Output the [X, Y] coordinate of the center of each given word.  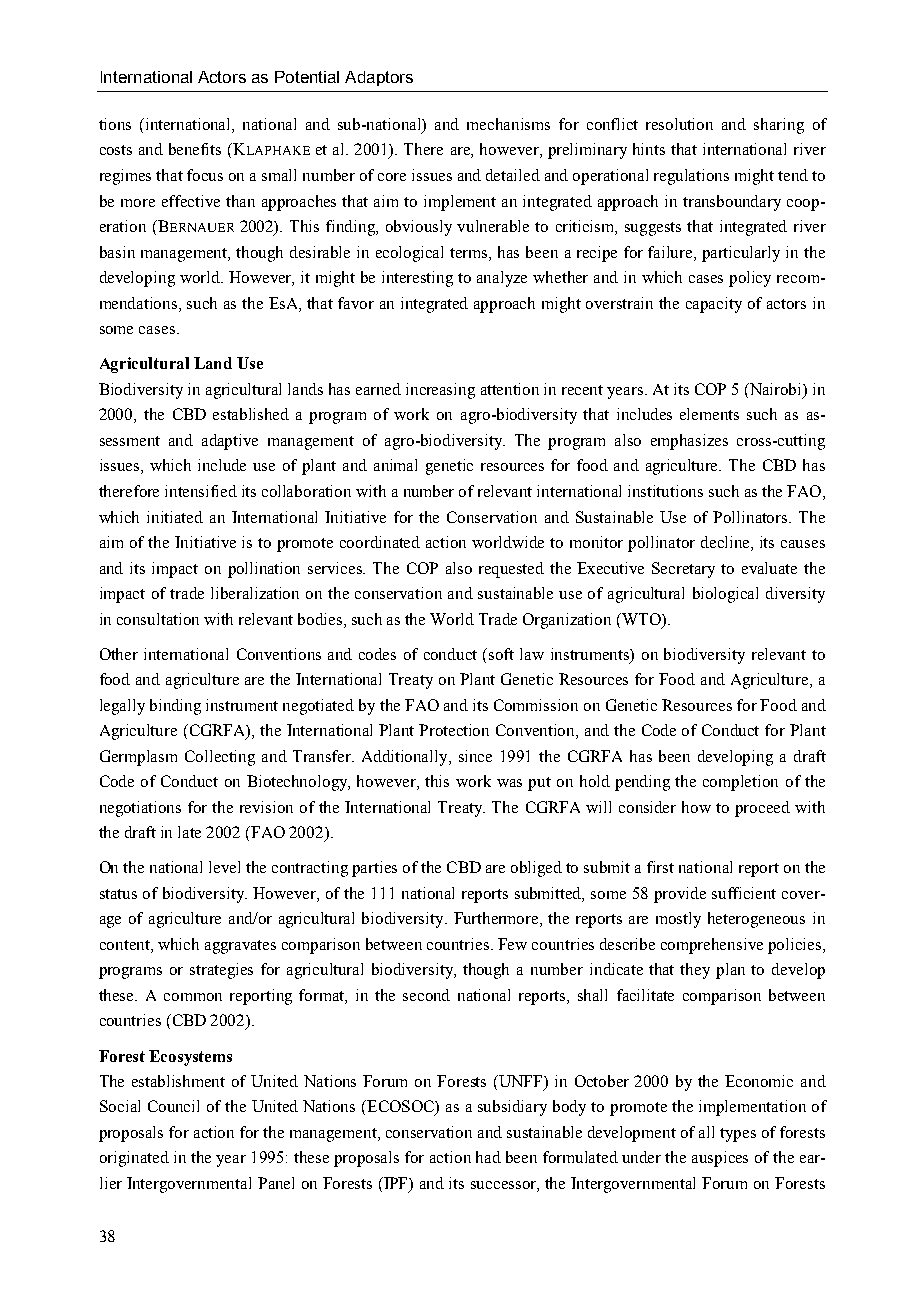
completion [740, 783]
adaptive [230, 442]
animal [395, 465]
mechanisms [508, 124]
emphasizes [689, 442]
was [509, 783]
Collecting [220, 758]
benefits [195, 149]
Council [173, 1106]
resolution [679, 124]
